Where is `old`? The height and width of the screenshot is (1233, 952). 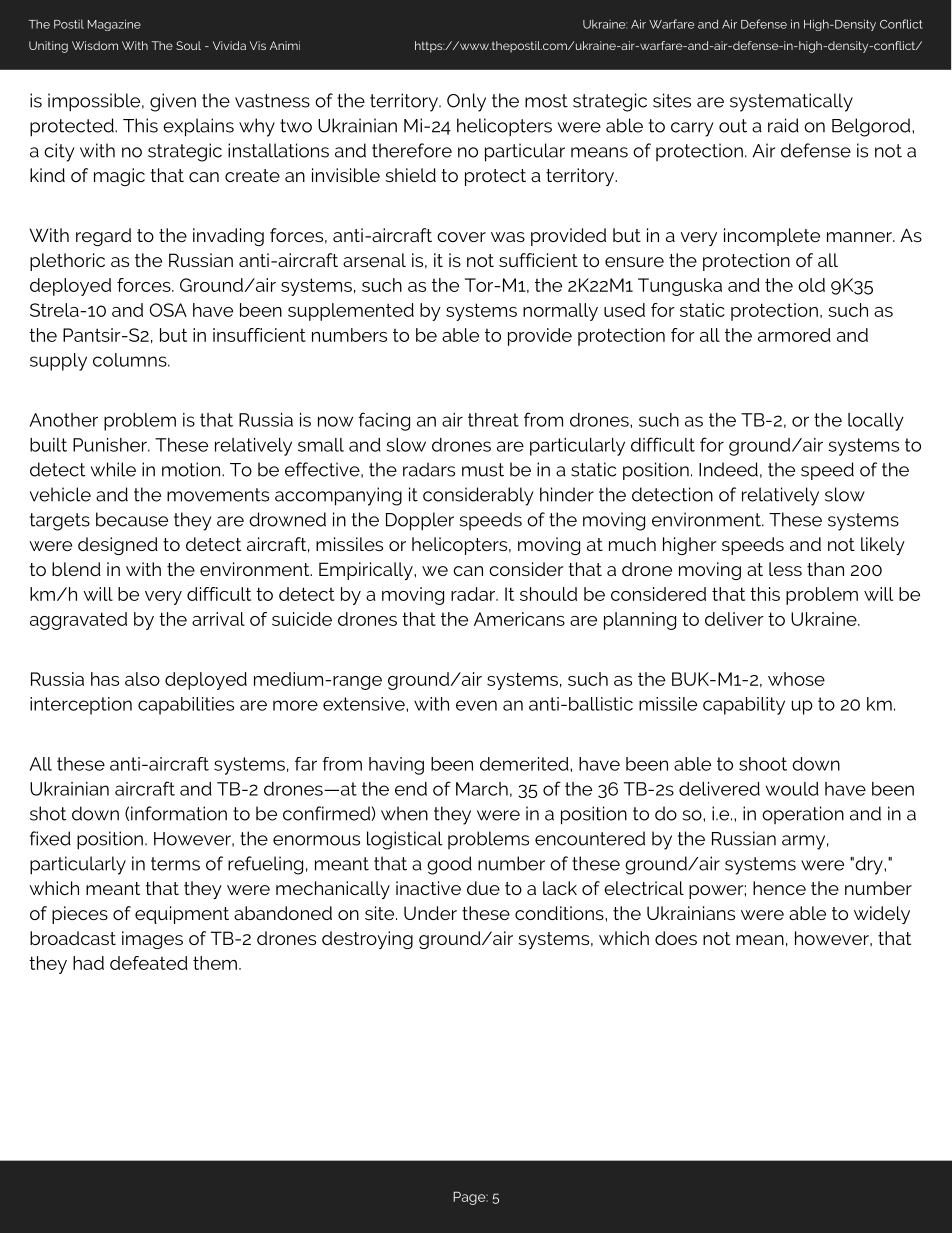 old is located at coordinates (811, 285).
